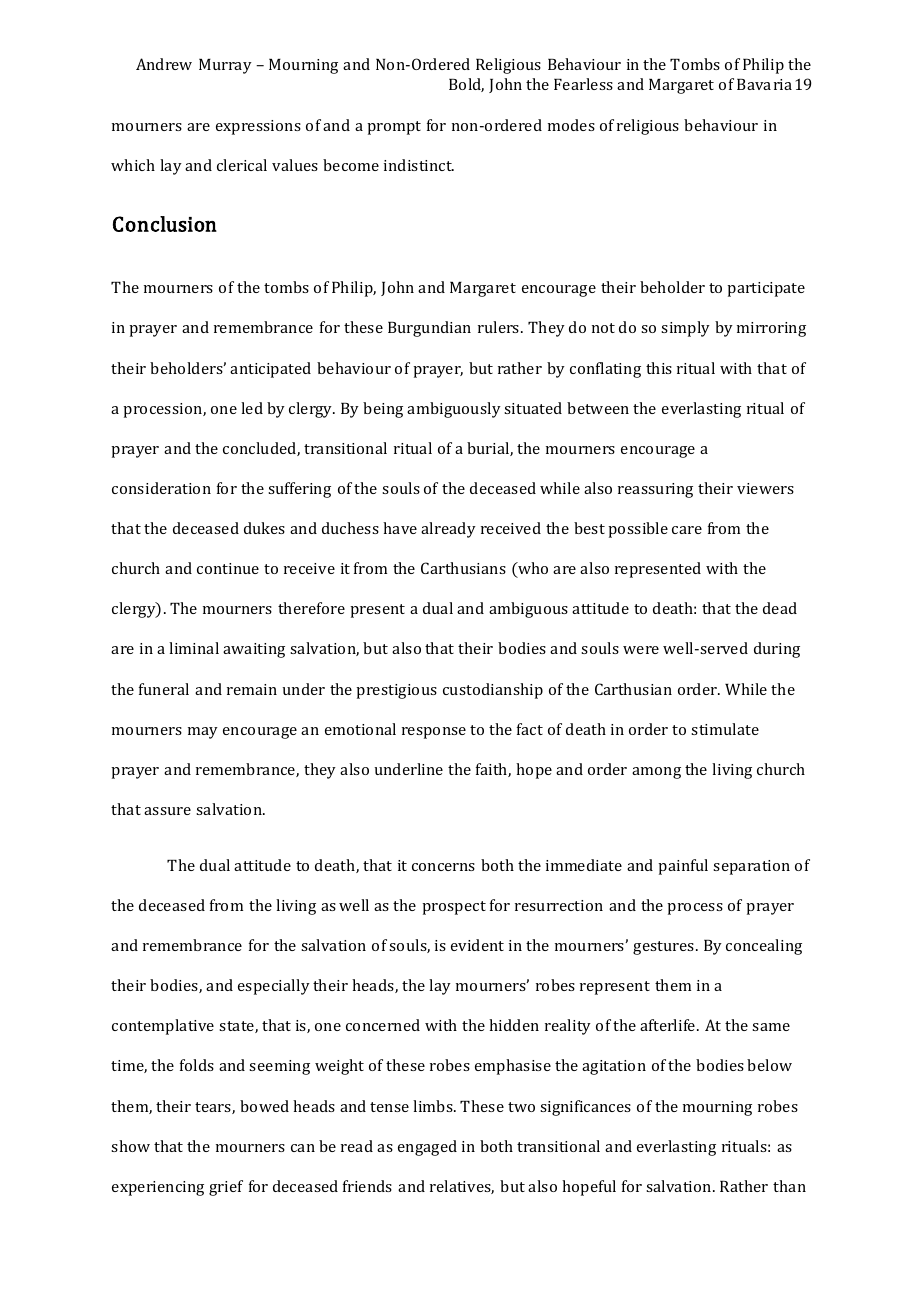  I want to click on viewers, so click(765, 488).
